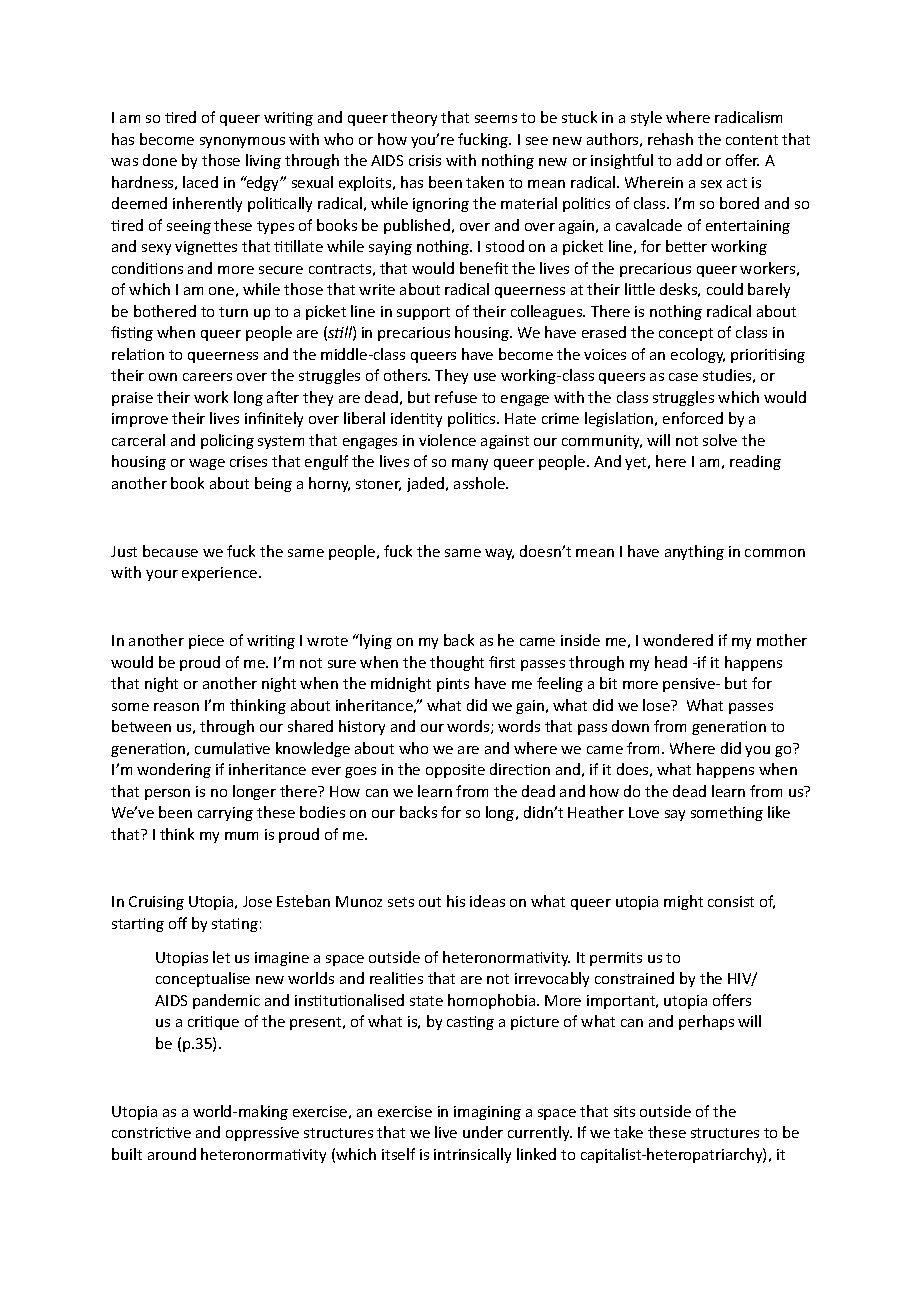 Image resolution: width=924 pixels, height=1308 pixels. What do you see at coordinates (425, 160) in the screenshot?
I see `crisis` at bounding box center [425, 160].
